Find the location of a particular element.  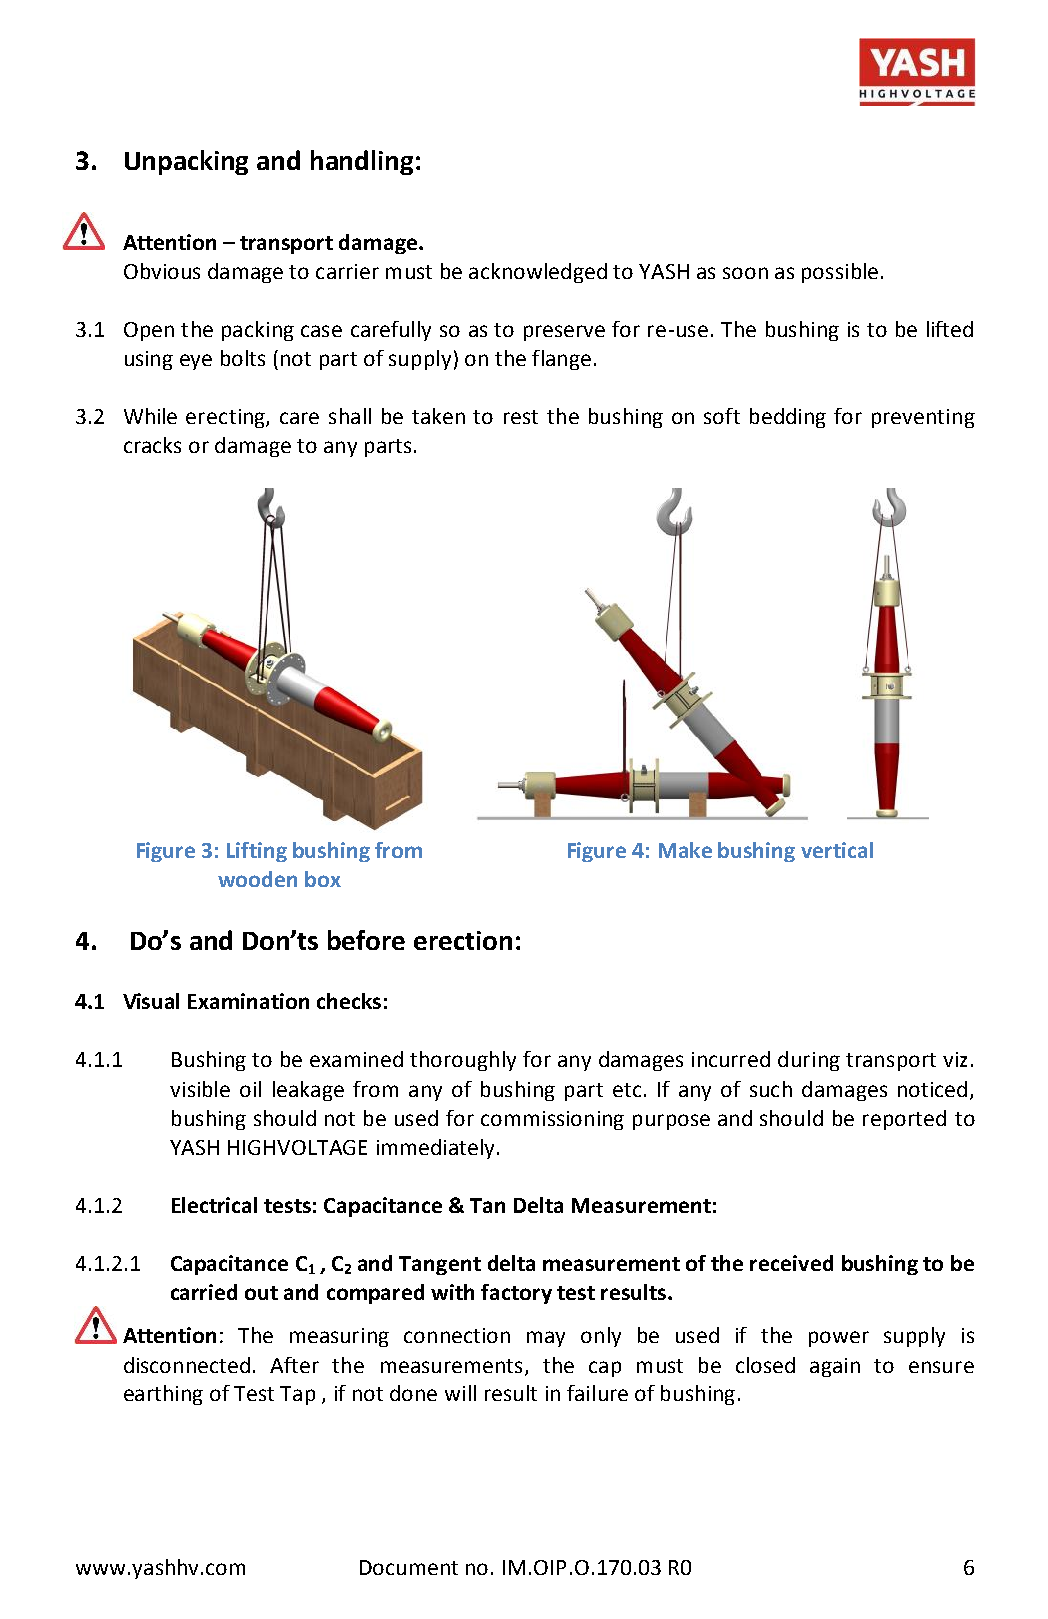

vertical is located at coordinates (837, 850).
